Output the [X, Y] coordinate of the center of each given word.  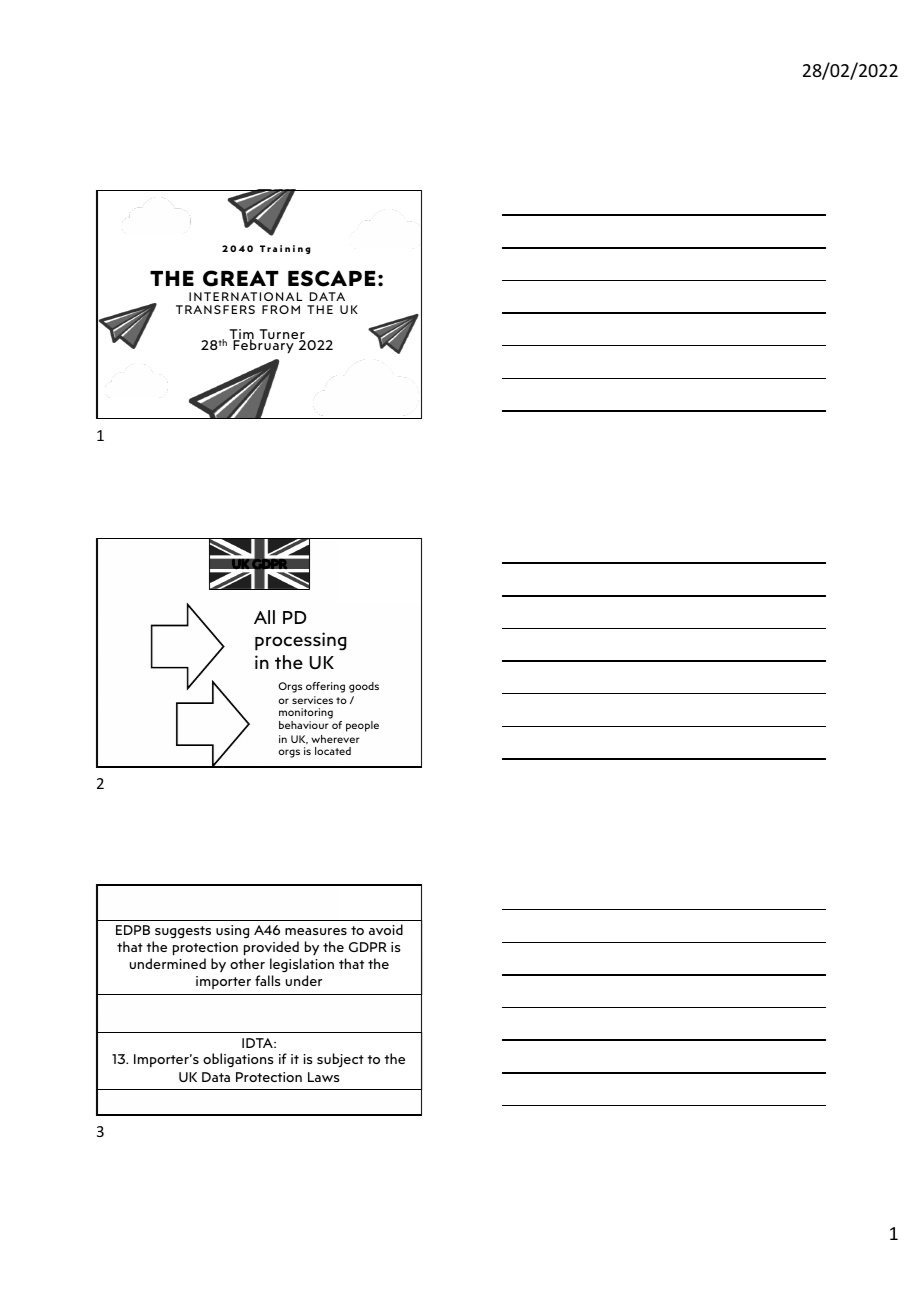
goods [364, 687]
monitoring [306, 715]
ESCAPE [331, 278]
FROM [281, 309]
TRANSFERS [215, 309]
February [264, 346]
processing [300, 641]
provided [271, 948]
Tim [242, 335]
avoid [386, 929]
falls [268, 980]
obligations [238, 1060]
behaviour [304, 725]
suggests [183, 932]
